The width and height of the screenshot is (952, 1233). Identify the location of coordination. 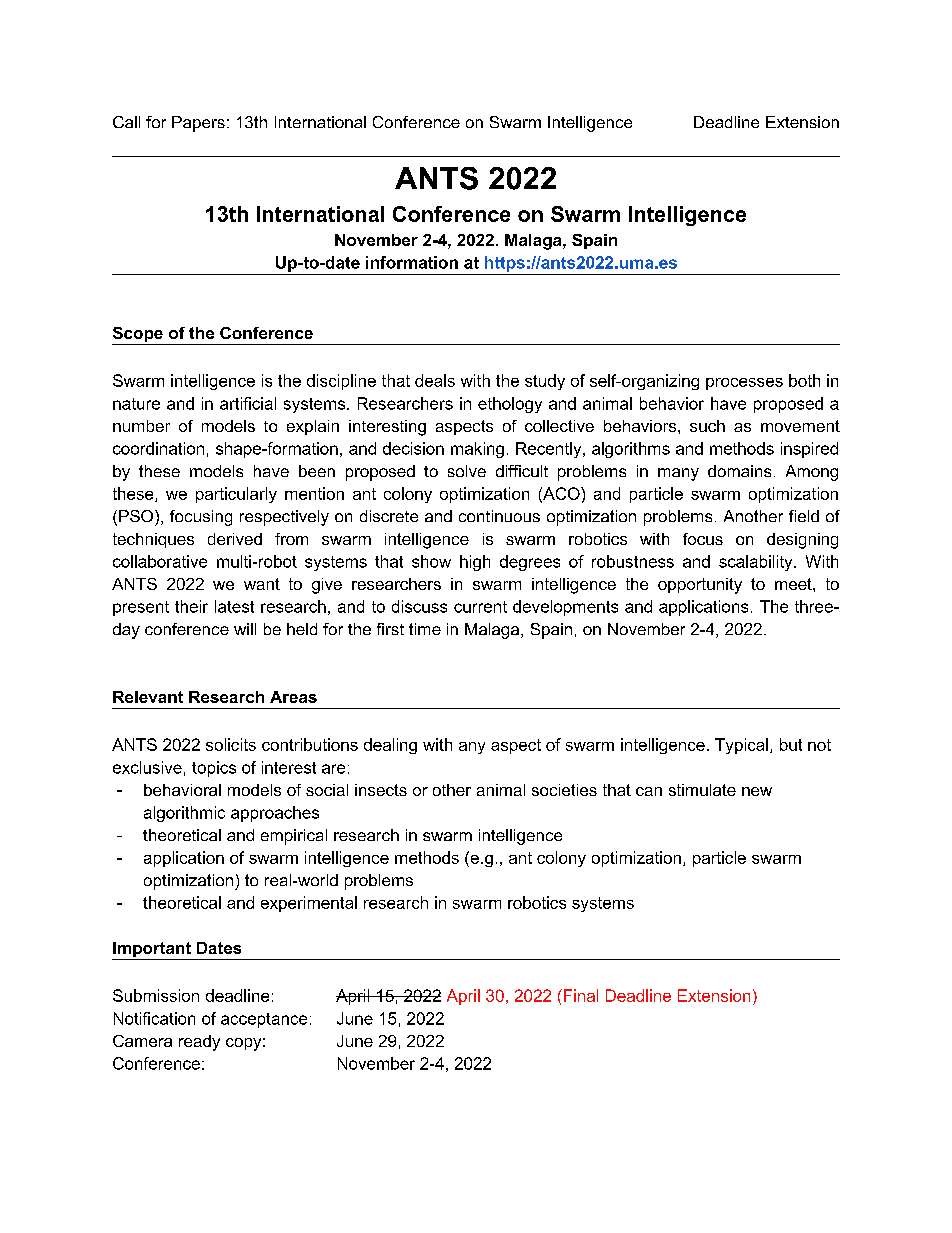
(158, 448).
